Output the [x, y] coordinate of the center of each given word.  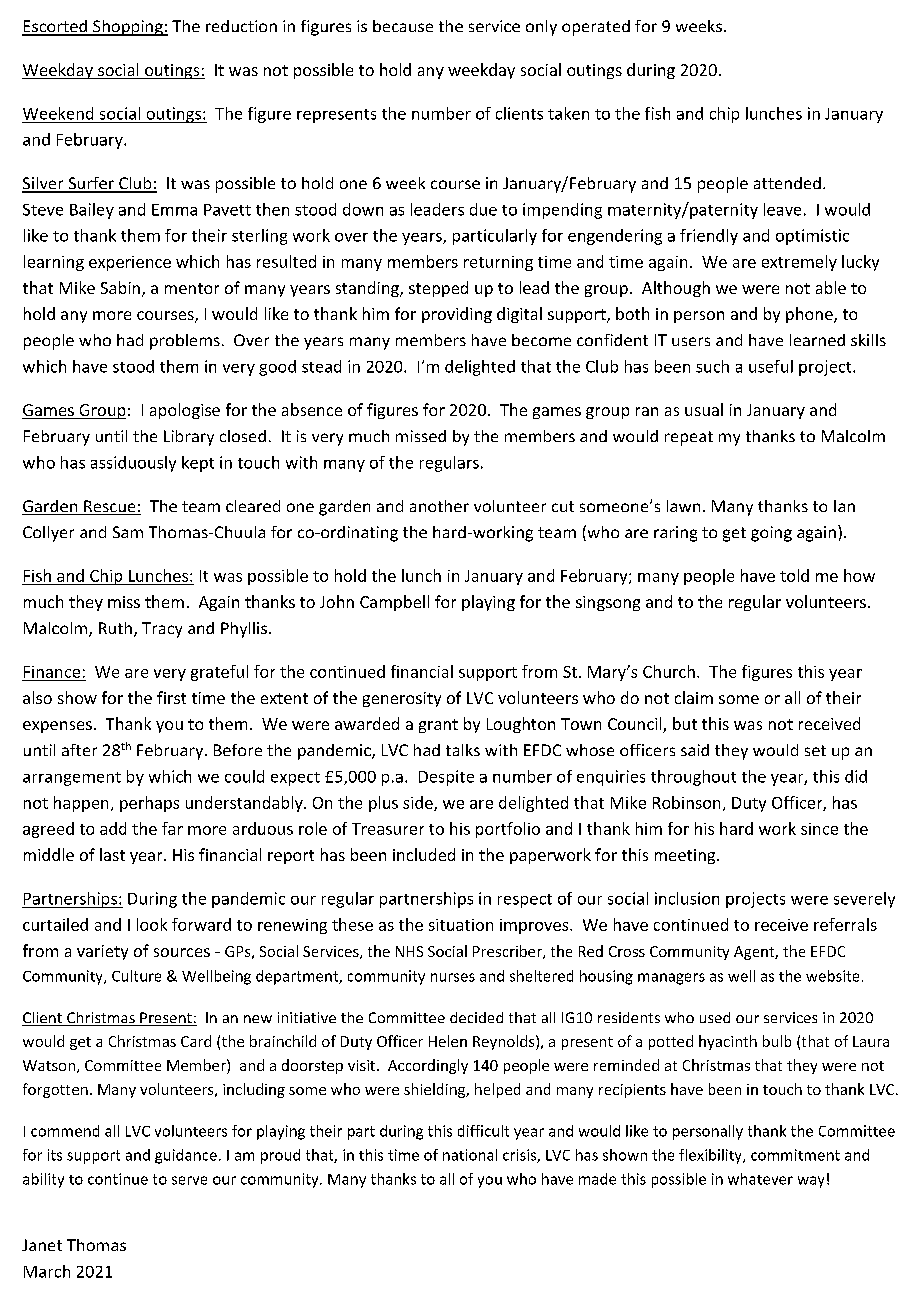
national [470, 1155]
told [794, 575]
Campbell [394, 603]
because [403, 26]
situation [461, 925]
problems [185, 342]
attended [787, 183]
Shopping [128, 28]
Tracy [162, 630]
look [152, 924]
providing [457, 315]
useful [771, 366]
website [832, 976]
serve [189, 1180]
